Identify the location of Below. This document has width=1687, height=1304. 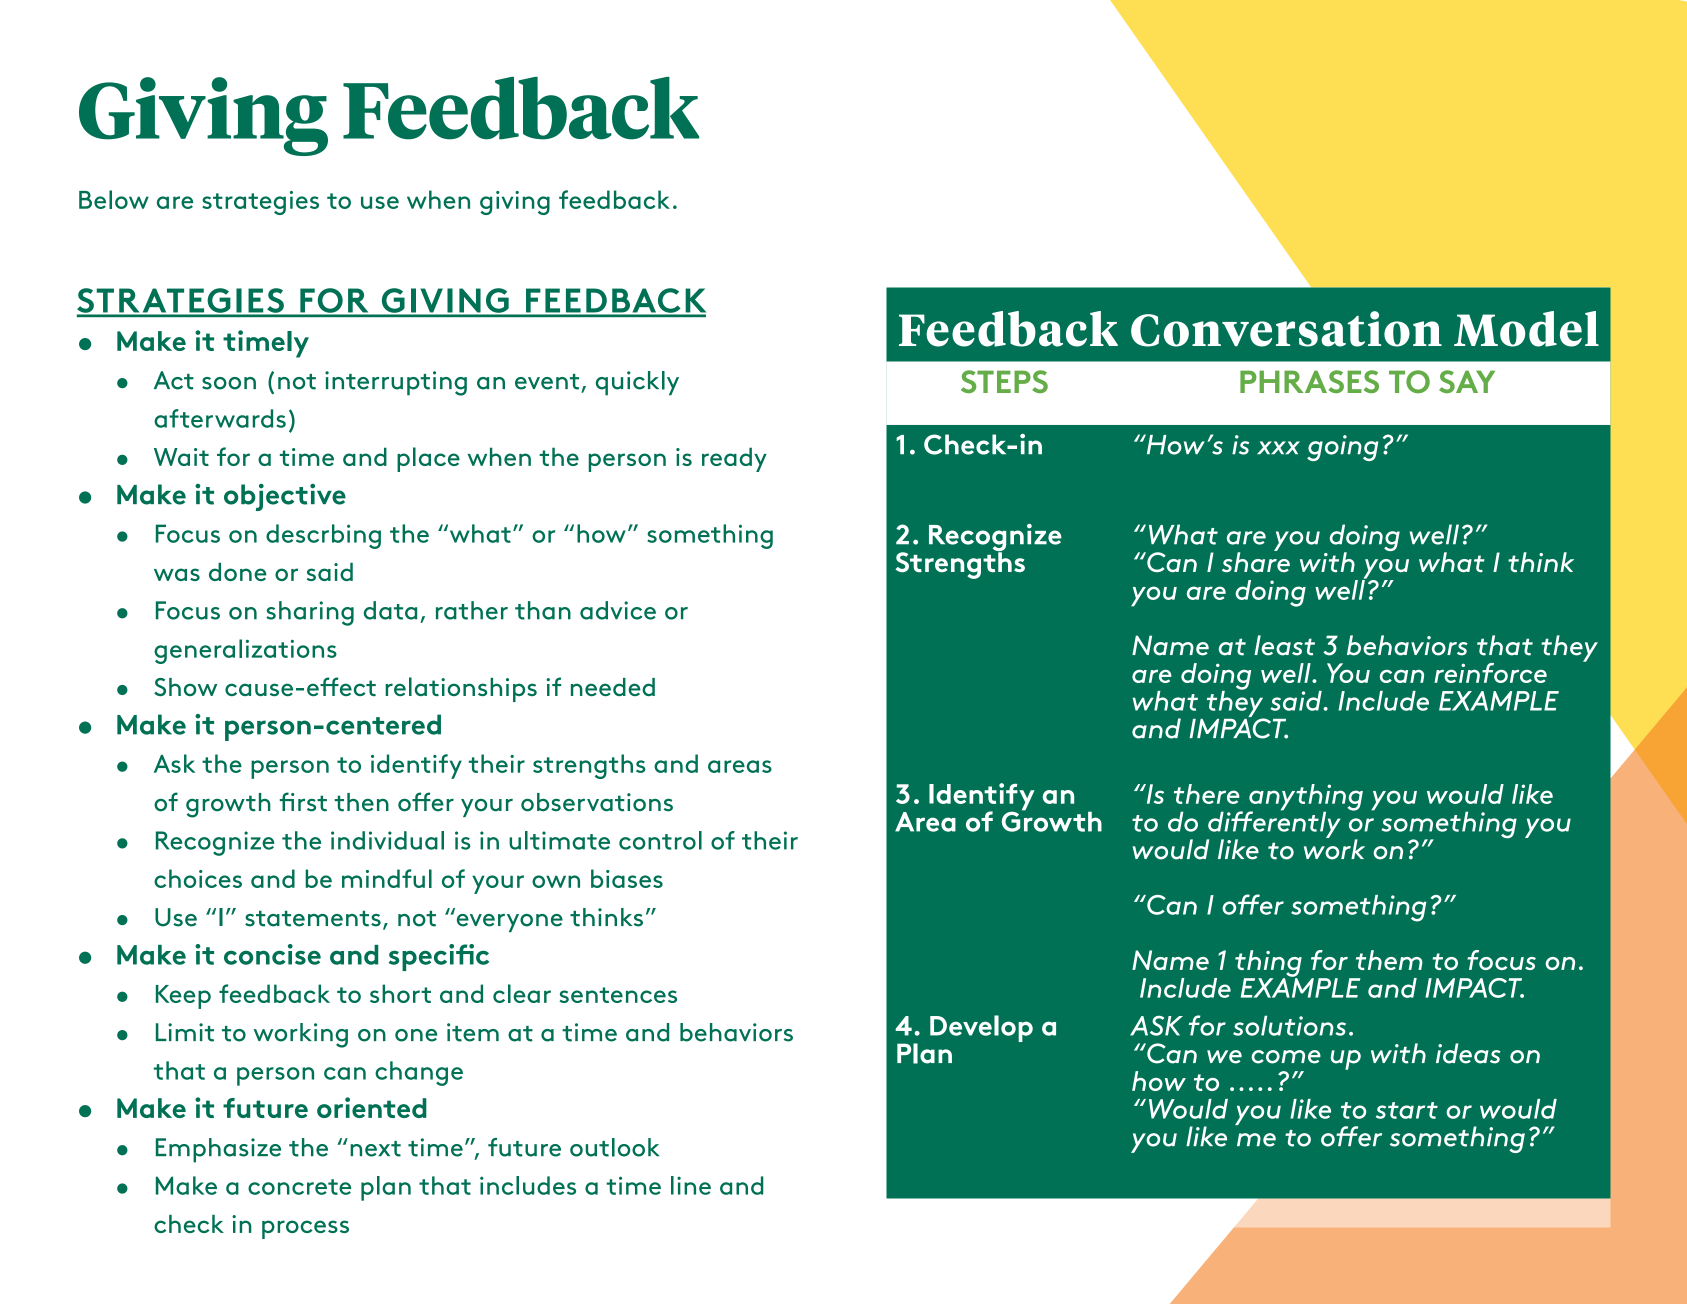
(114, 199).
